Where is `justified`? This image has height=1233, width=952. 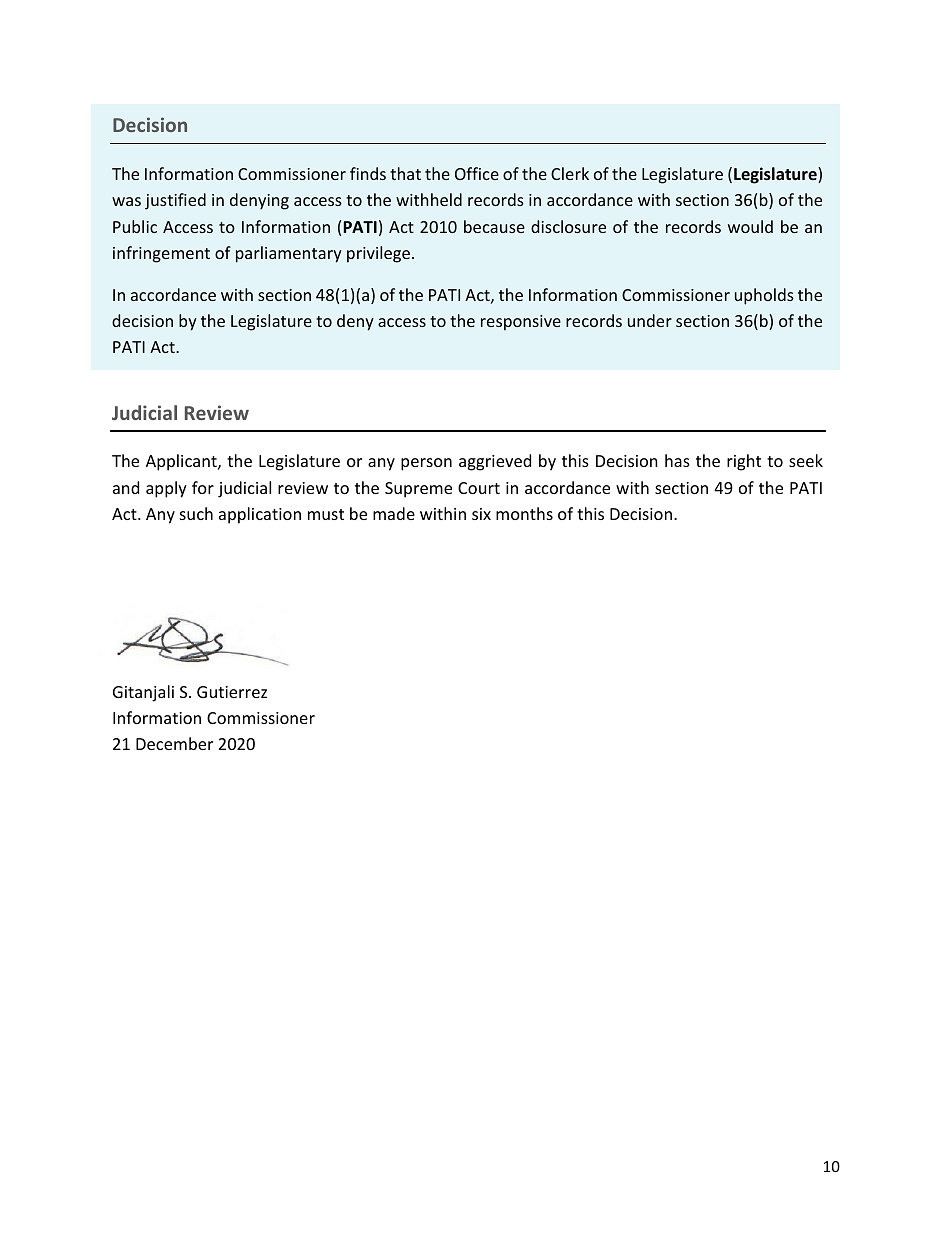
justified is located at coordinates (175, 201).
